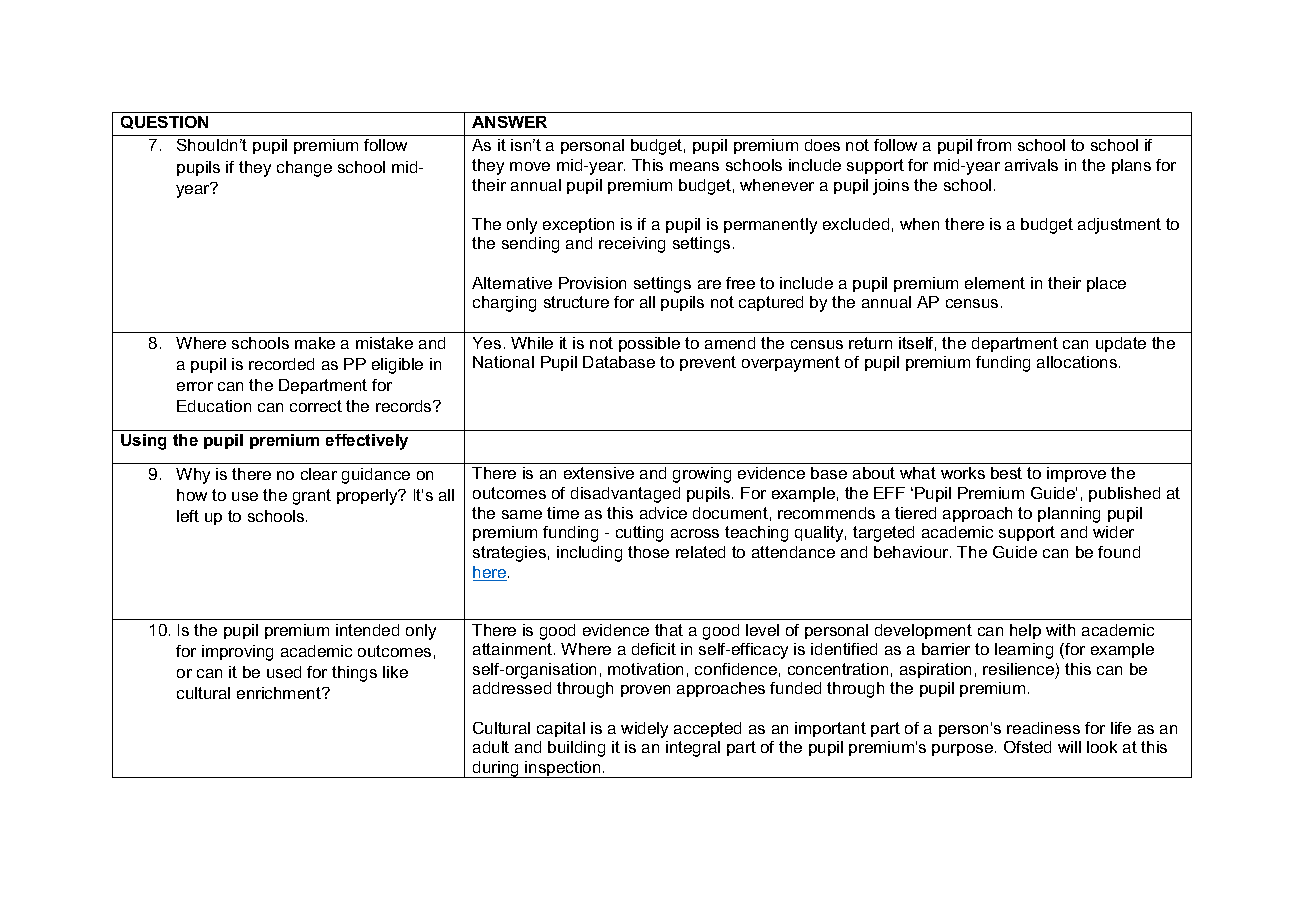 This document has width=1308, height=924. Describe the element at coordinates (304, 169) in the document. I see `change` at that location.
